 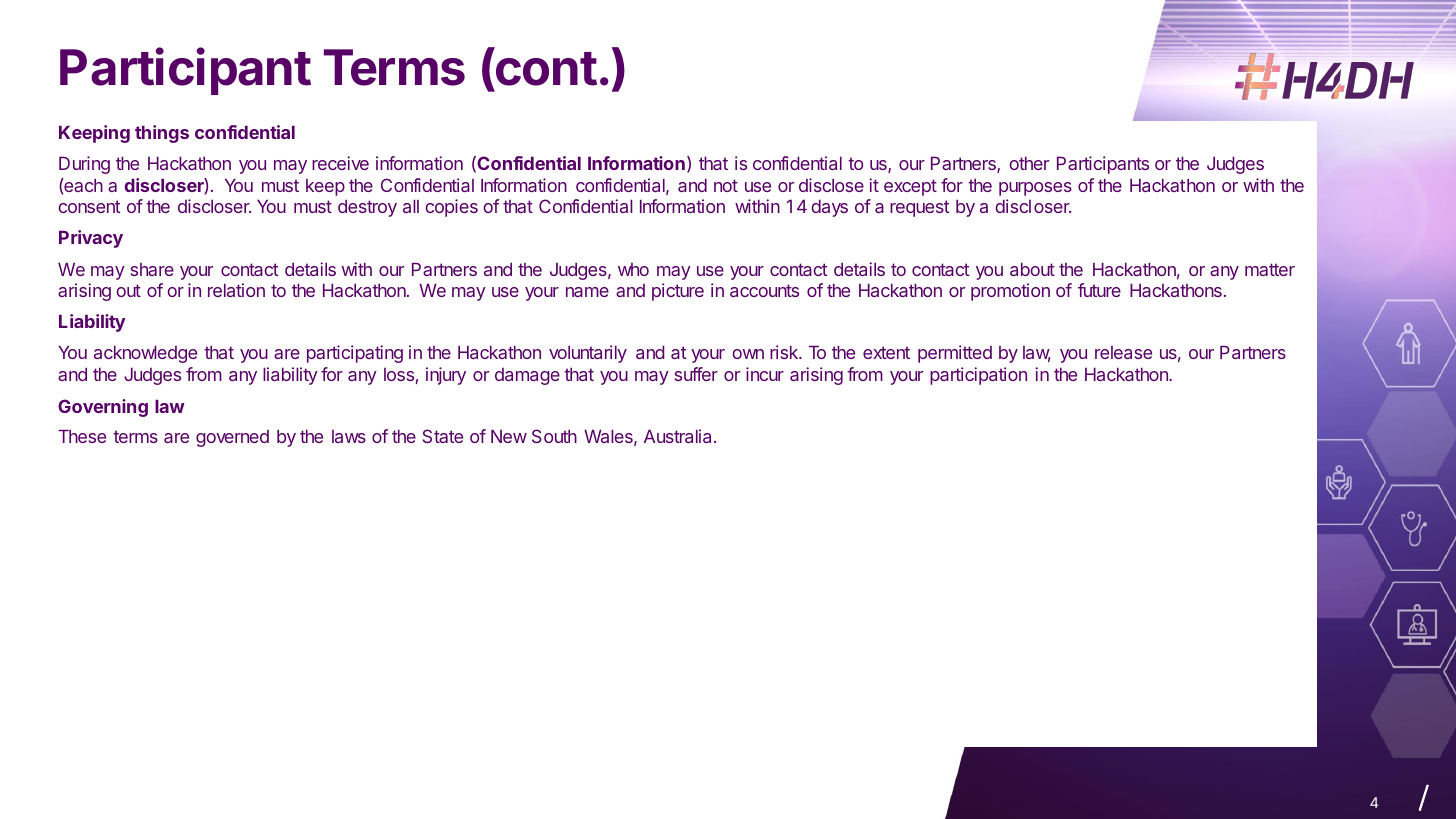 I want to click on Australia, so click(x=679, y=436).
